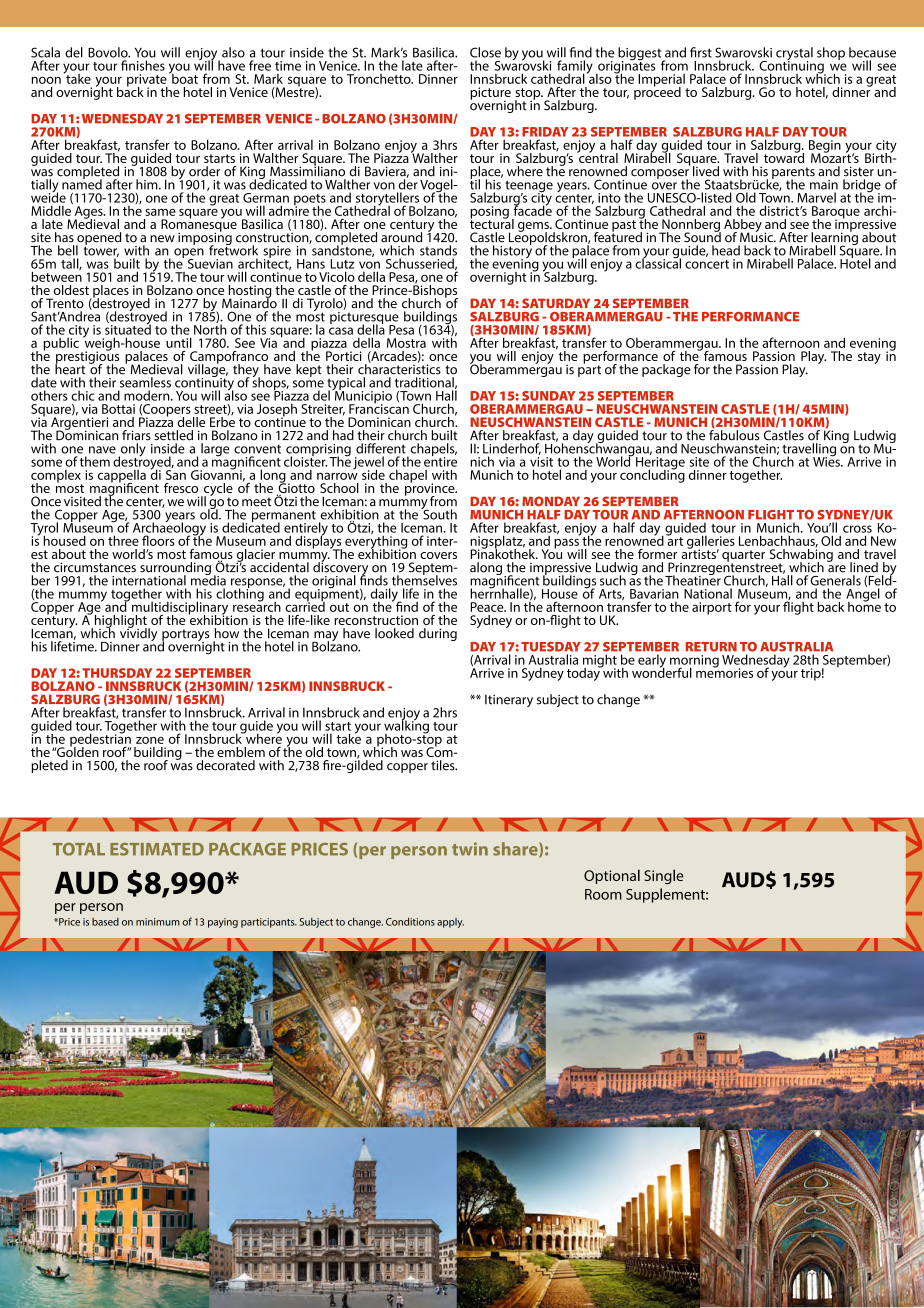 The width and height of the image is (924, 1308). What do you see at coordinates (701, 52) in the image?
I see `first` at bounding box center [701, 52].
